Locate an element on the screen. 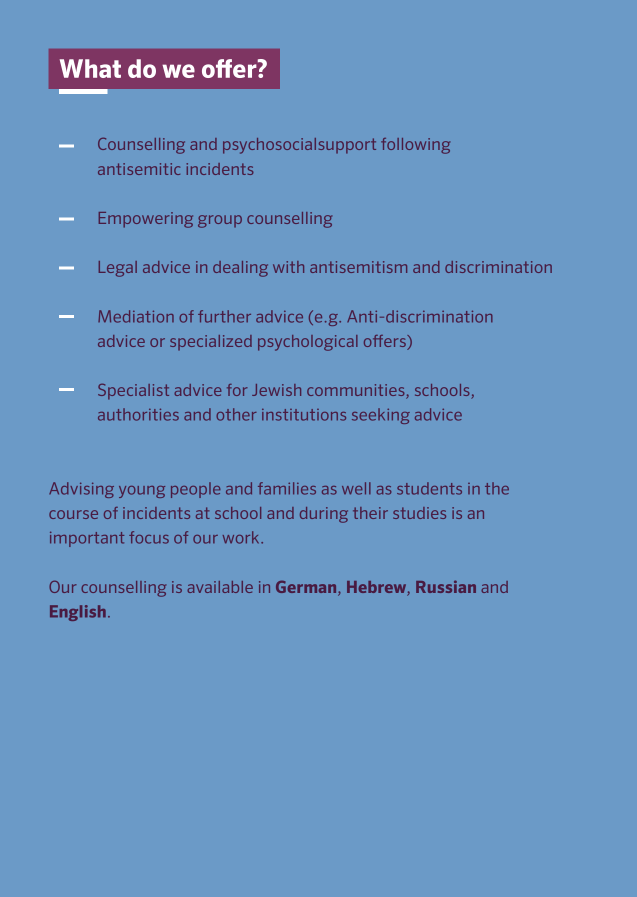  English is located at coordinates (78, 613).
